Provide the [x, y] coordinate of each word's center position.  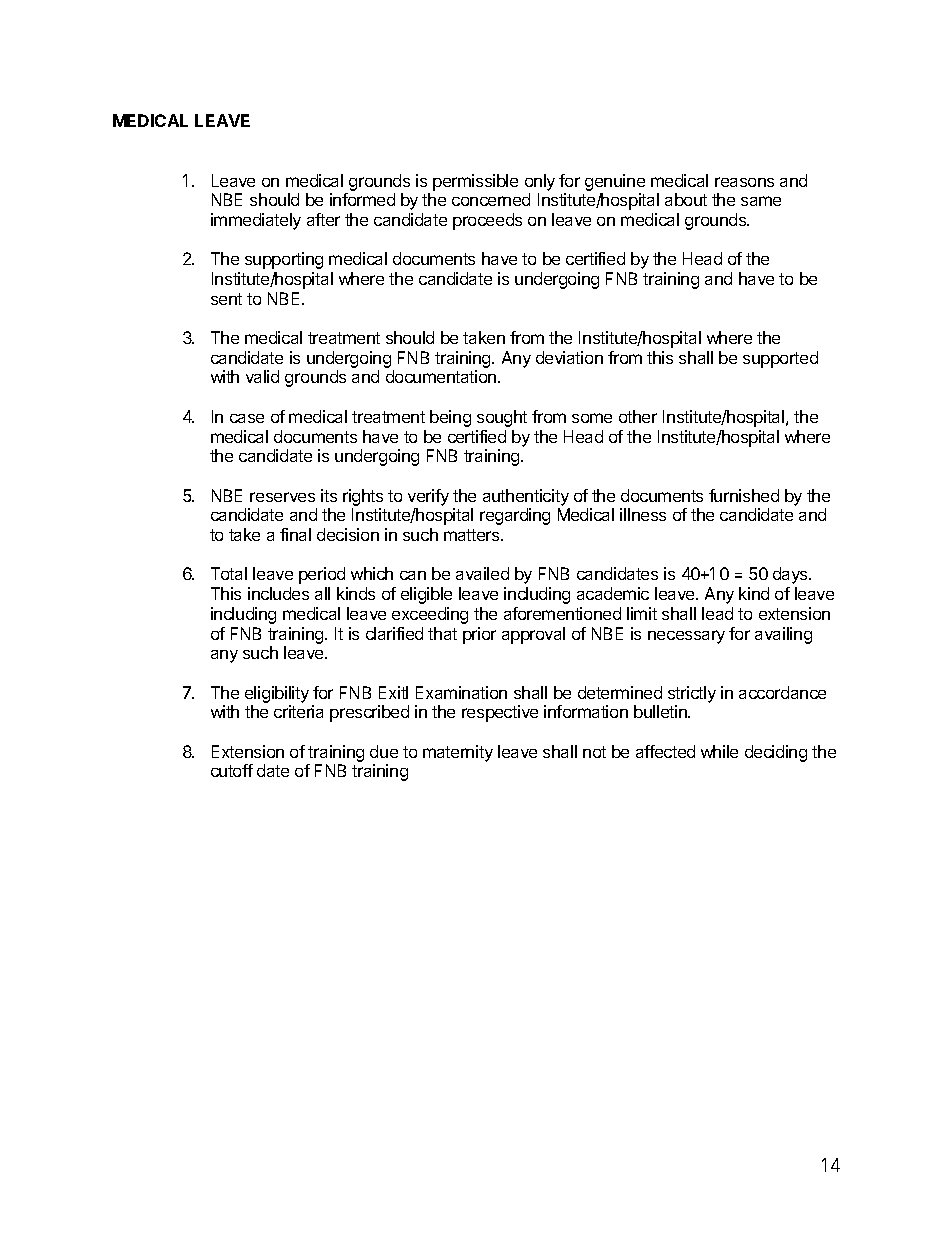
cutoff [232, 770]
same [761, 201]
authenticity [526, 497]
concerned [491, 199]
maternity [458, 753]
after [323, 219]
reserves [282, 497]
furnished [744, 495]
